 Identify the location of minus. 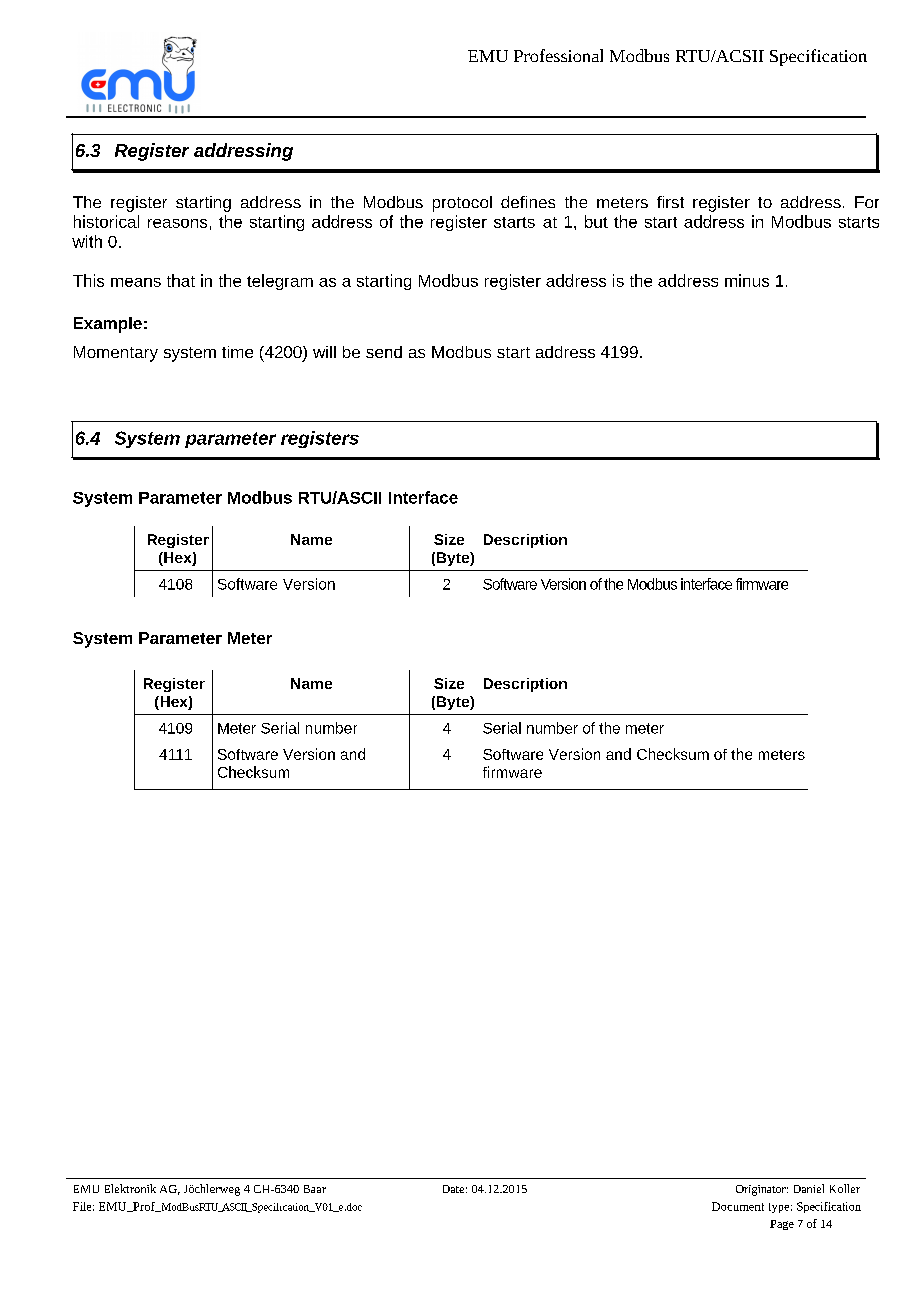
(747, 280).
